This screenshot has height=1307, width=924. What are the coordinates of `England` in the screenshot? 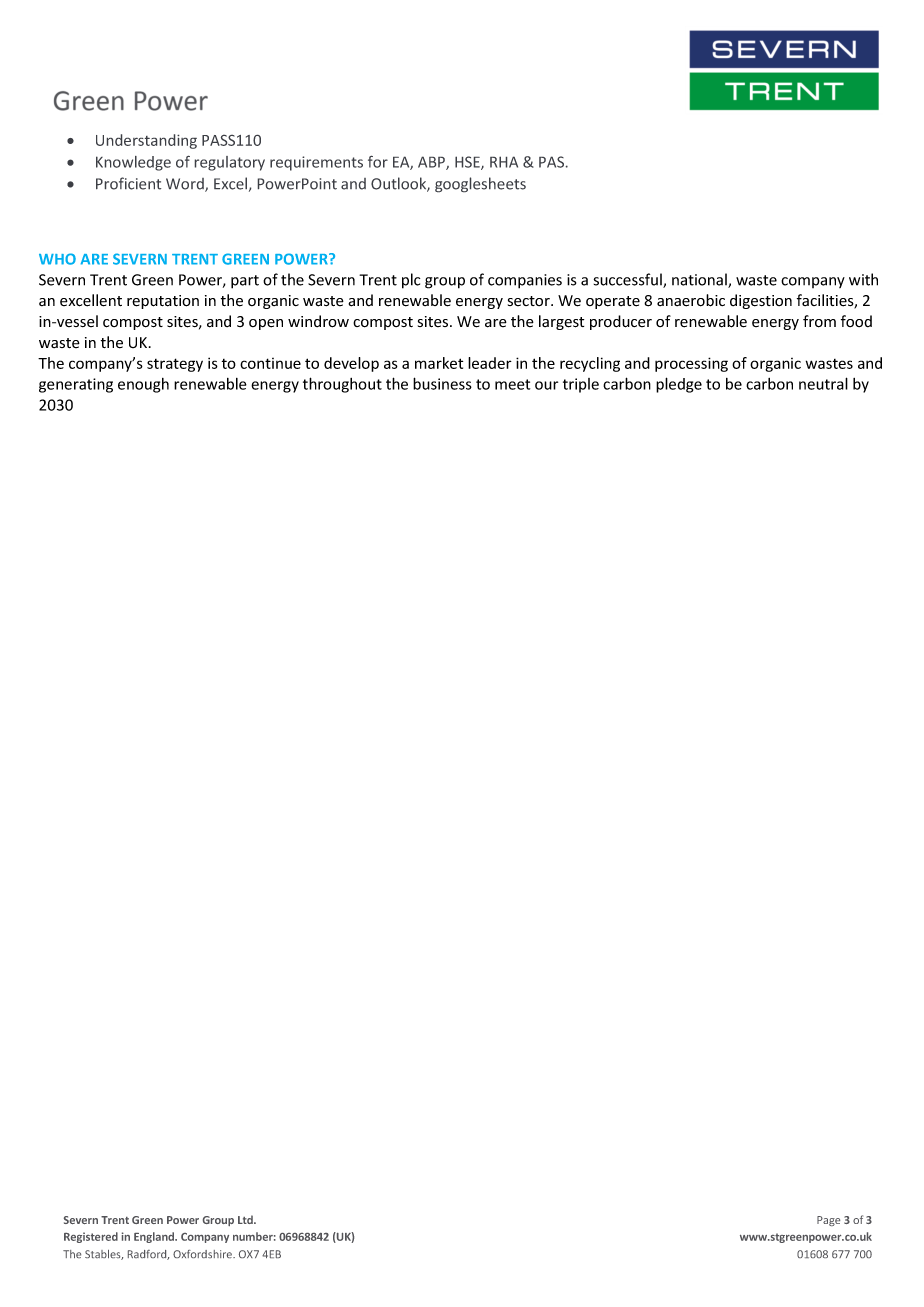 It's located at (155, 1237).
